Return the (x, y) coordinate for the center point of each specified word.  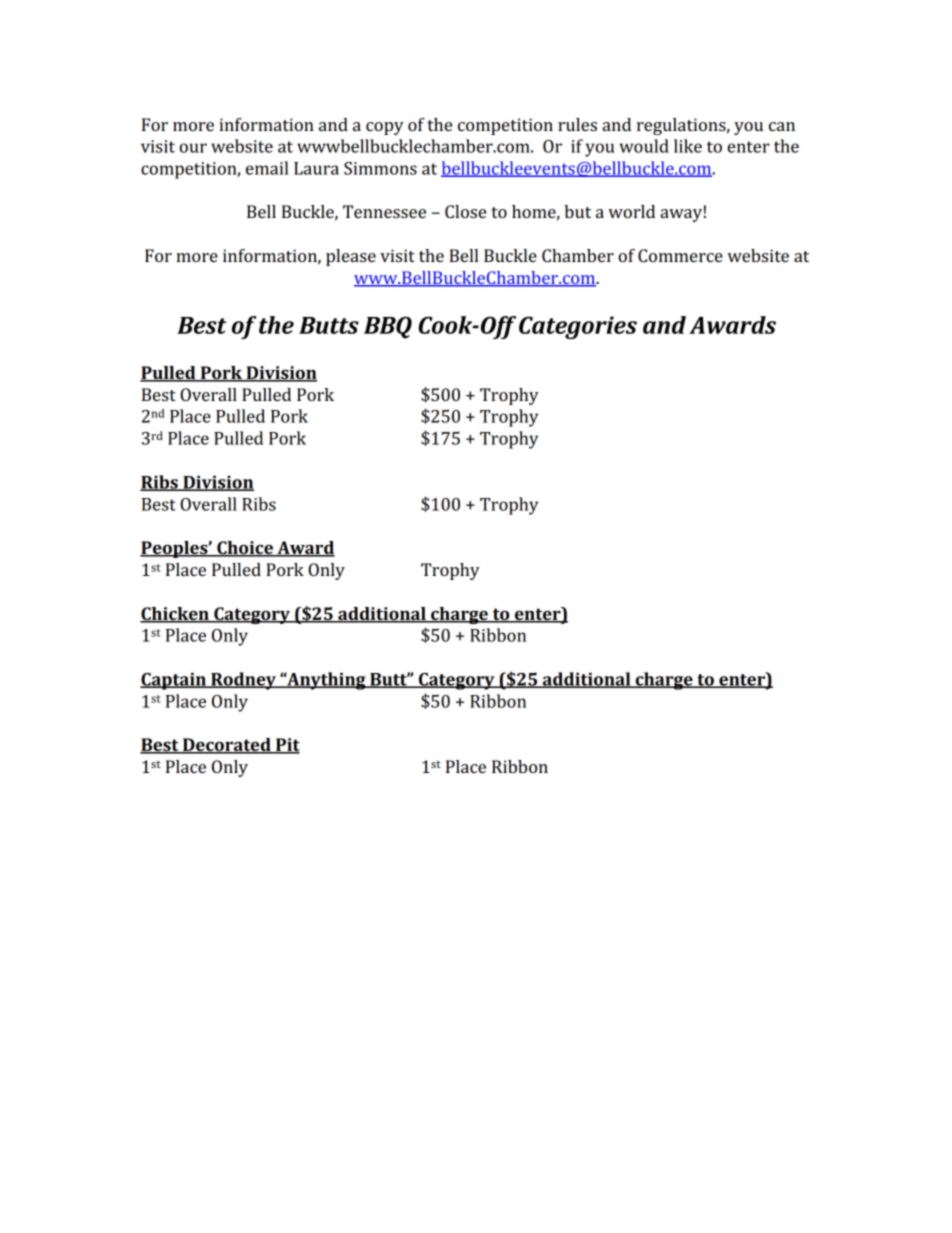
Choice (245, 549)
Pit (287, 746)
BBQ (388, 327)
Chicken (175, 614)
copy (385, 128)
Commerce (680, 255)
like (688, 146)
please (351, 257)
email (267, 168)
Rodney (243, 681)
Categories (578, 327)
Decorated (227, 746)
